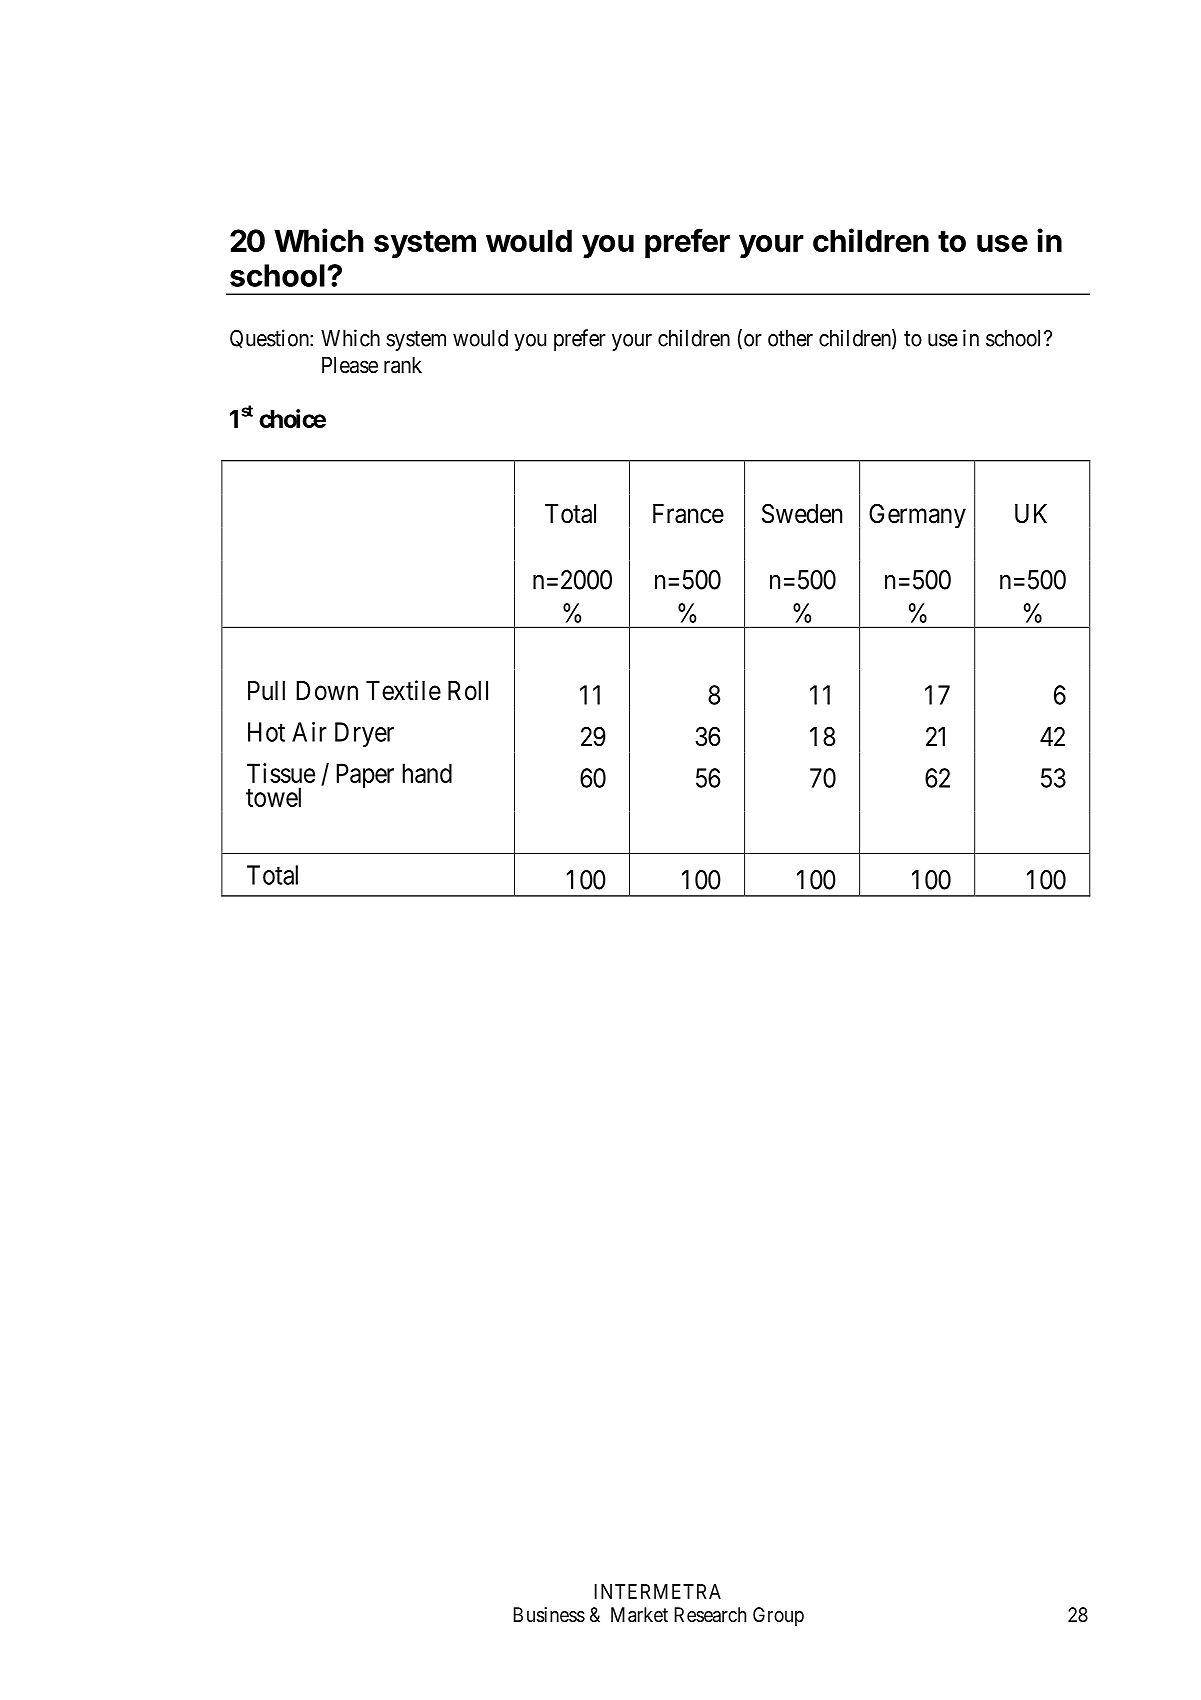 The image size is (1201, 1700). I want to click on other, so click(790, 338).
